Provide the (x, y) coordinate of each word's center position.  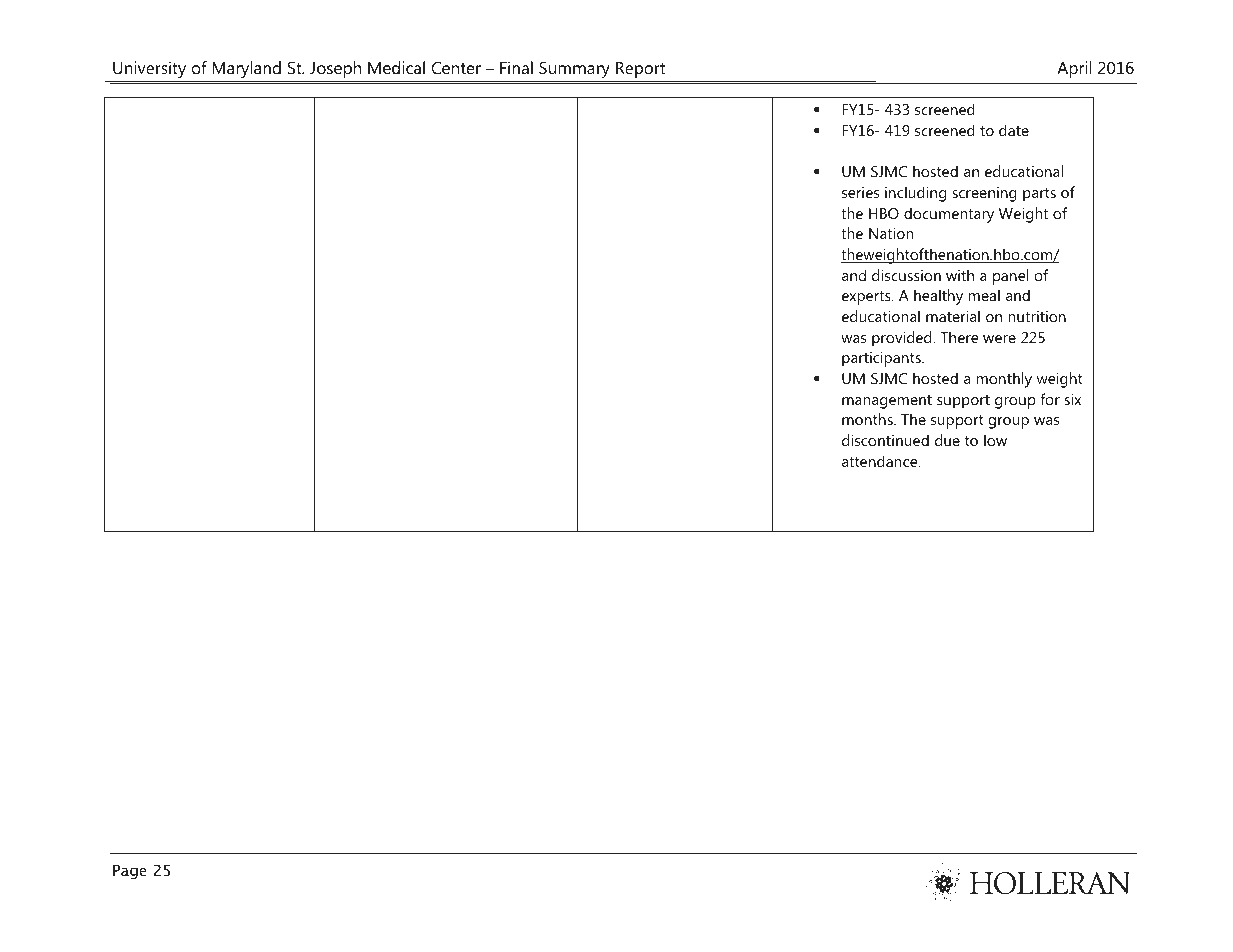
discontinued (885, 440)
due (947, 440)
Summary (574, 69)
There (959, 337)
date (1014, 130)
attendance (881, 461)
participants (882, 359)
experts (867, 298)
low (995, 440)
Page (130, 871)
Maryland (246, 69)
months (868, 419)
